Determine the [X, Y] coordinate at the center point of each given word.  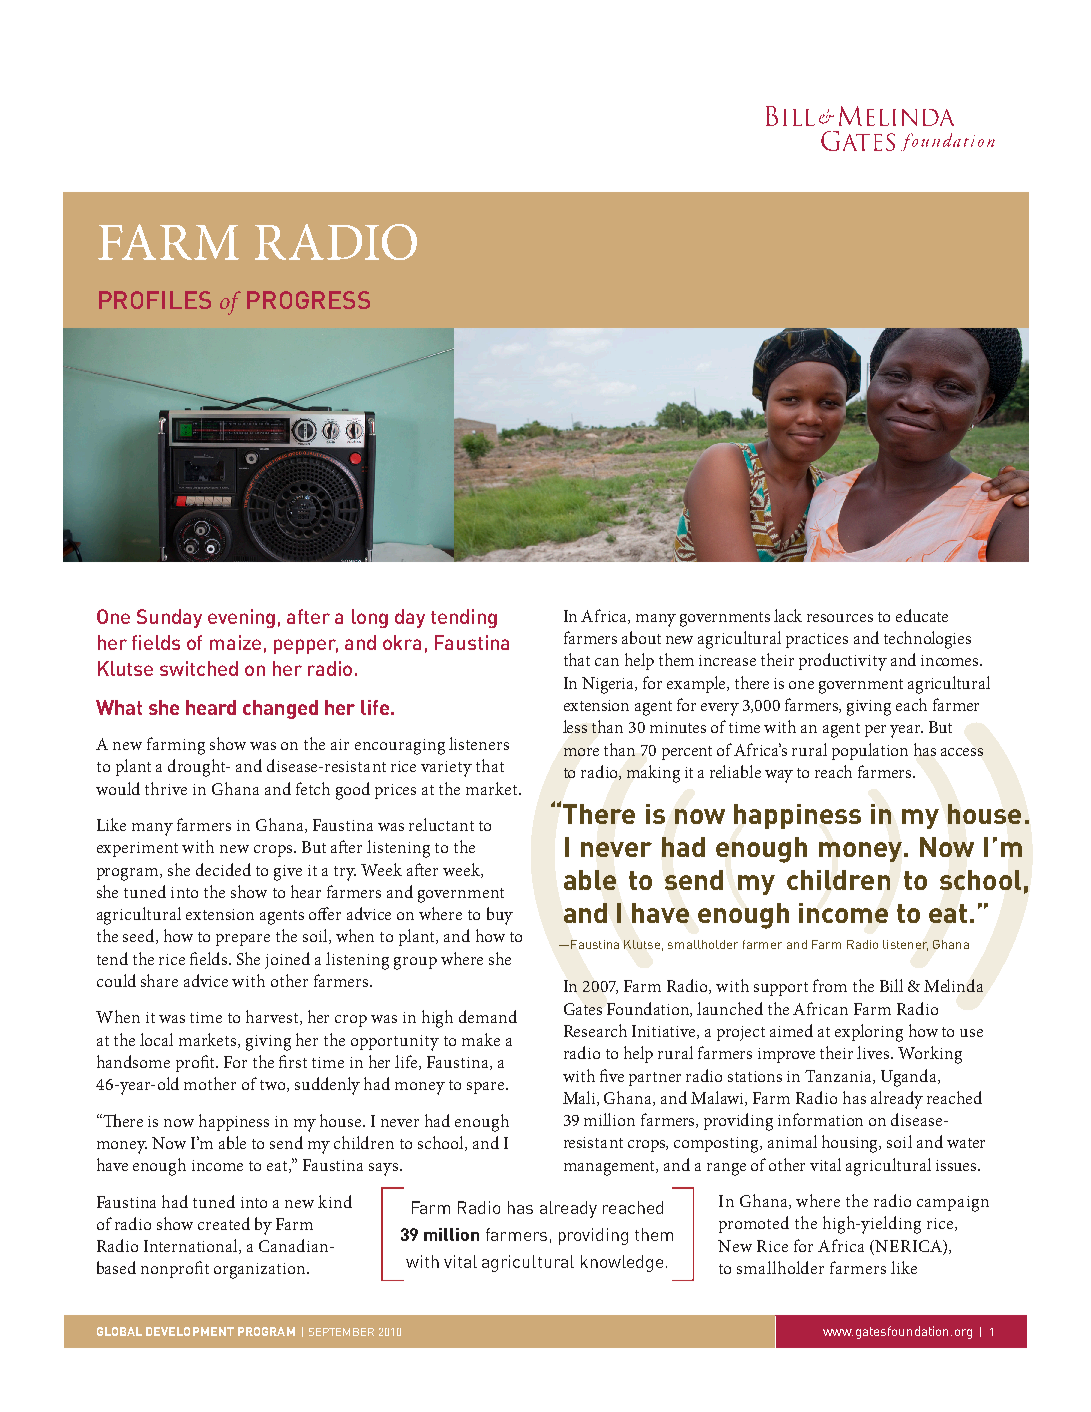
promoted [754, 1224]
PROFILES [155, 300]
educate [922, 615]
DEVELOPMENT [190, 1331]
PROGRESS [308, 300]
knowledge [622, 1263]
